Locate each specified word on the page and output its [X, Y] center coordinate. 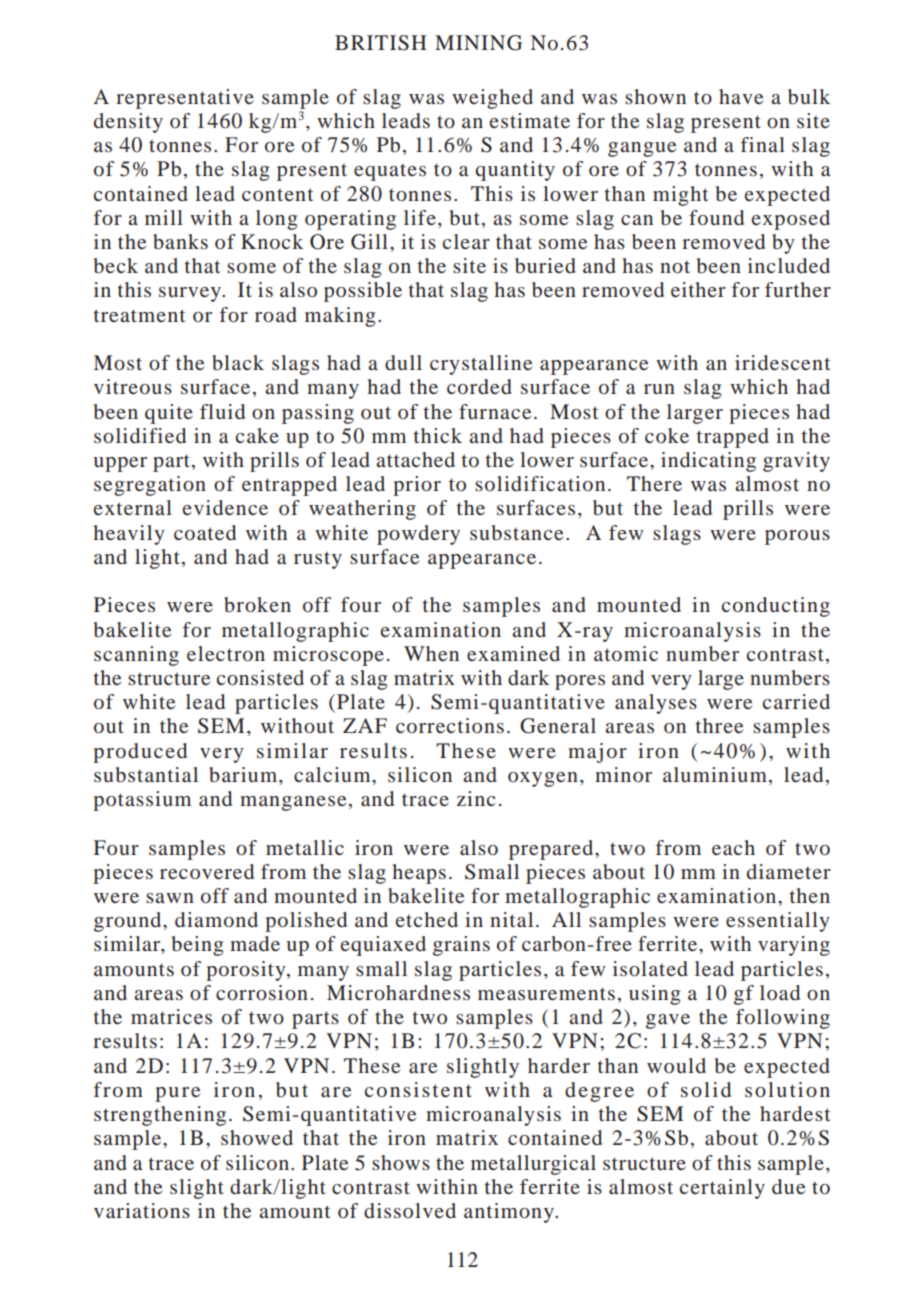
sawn [170, 898]
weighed [492, 99]
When [431, 653]
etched [427, 919]
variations [142, 1210]
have [741, 96]
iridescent [782, 362]
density [128, 123]
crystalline [481, 365]
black [238, 362]
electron [226, 653]
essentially [778, 922]
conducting [776, 607]
